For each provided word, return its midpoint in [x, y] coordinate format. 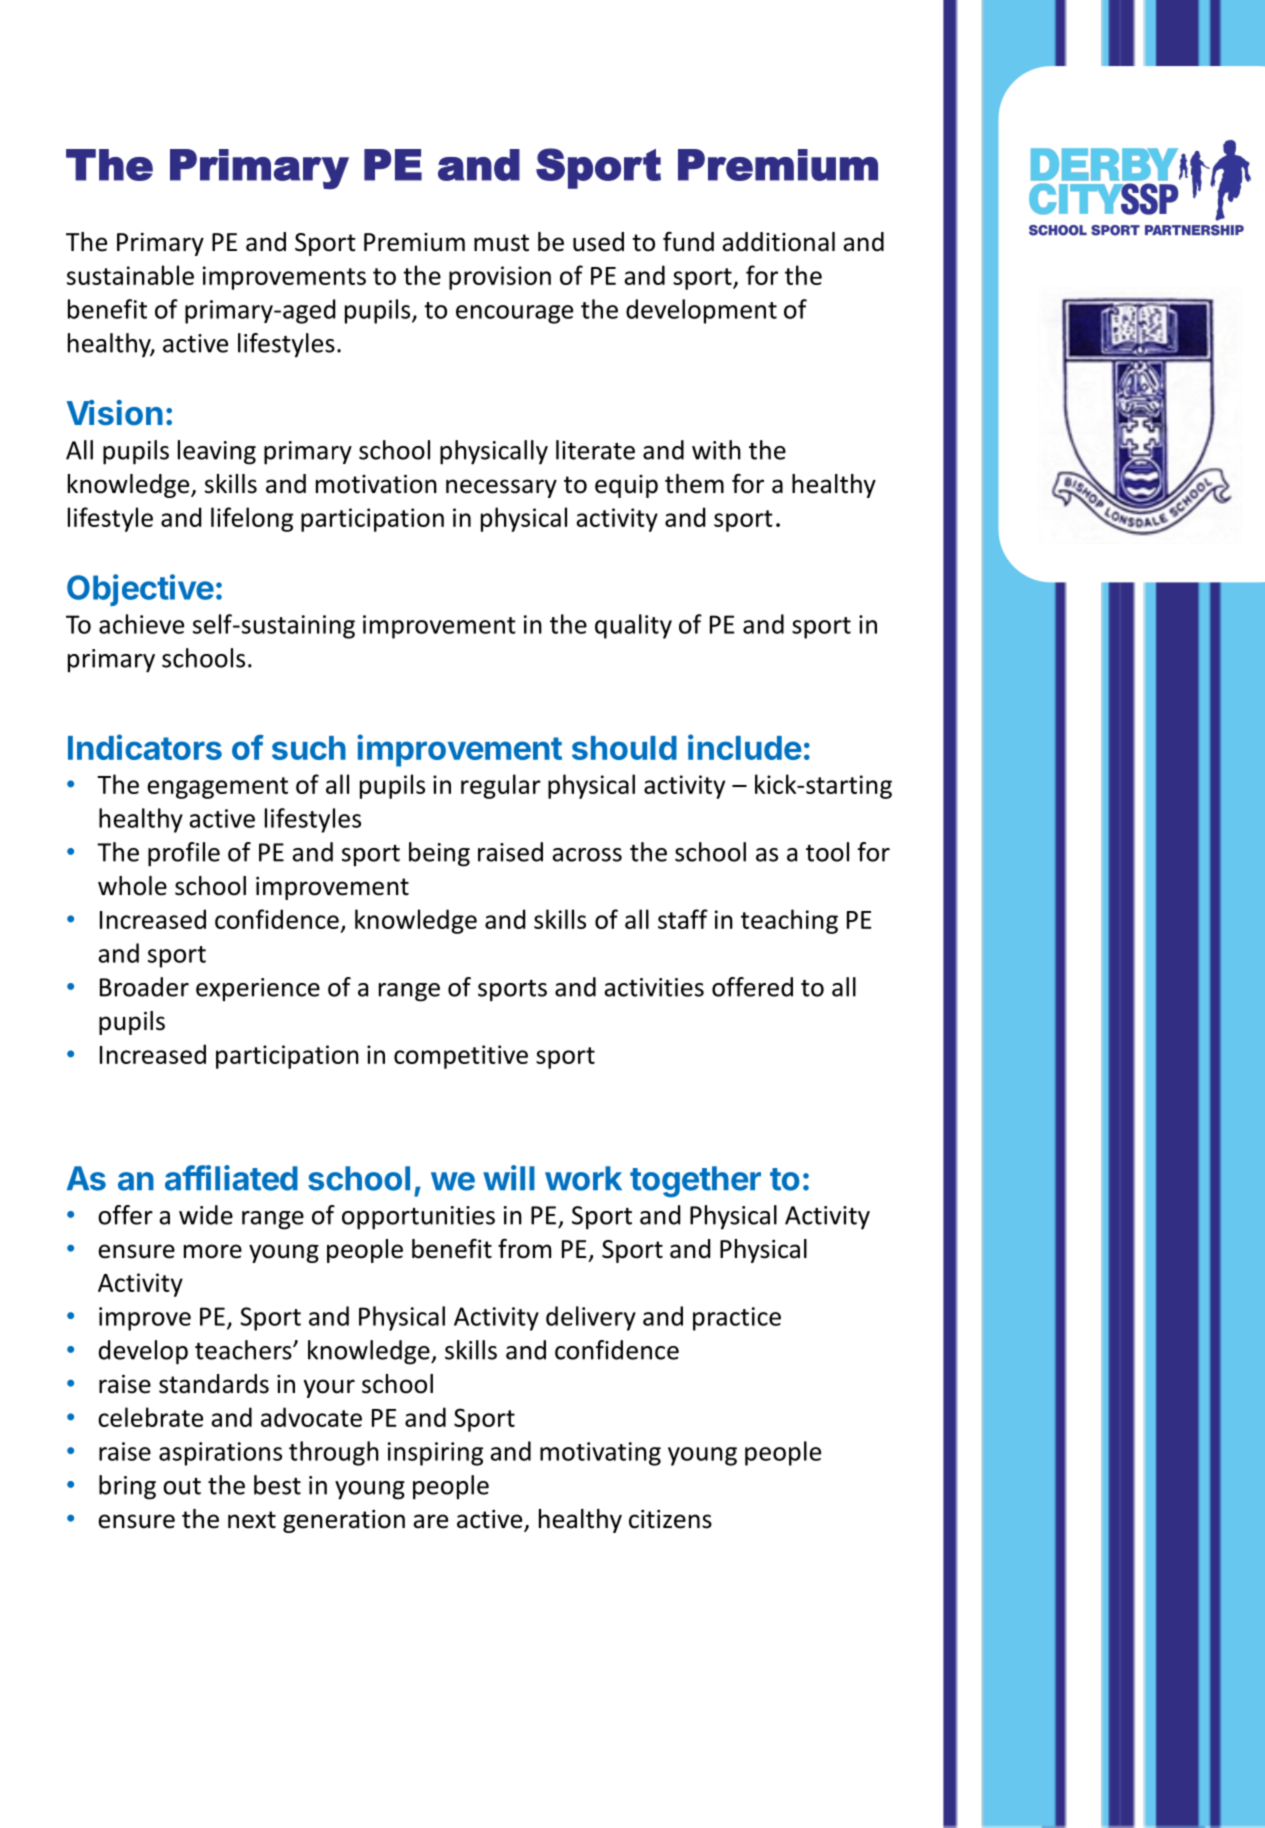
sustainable [130, 275]
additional [778, 242]
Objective [140, 590]
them [694, 484]
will [509, 1177]
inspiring [435, 1454]
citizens [670, 1519]
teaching [789, 921]
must [501, 243]
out [182, 1486]
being [439, 854]
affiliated [231, 1178]
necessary [501, 488]
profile [184, 854]
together [695, 1181]
